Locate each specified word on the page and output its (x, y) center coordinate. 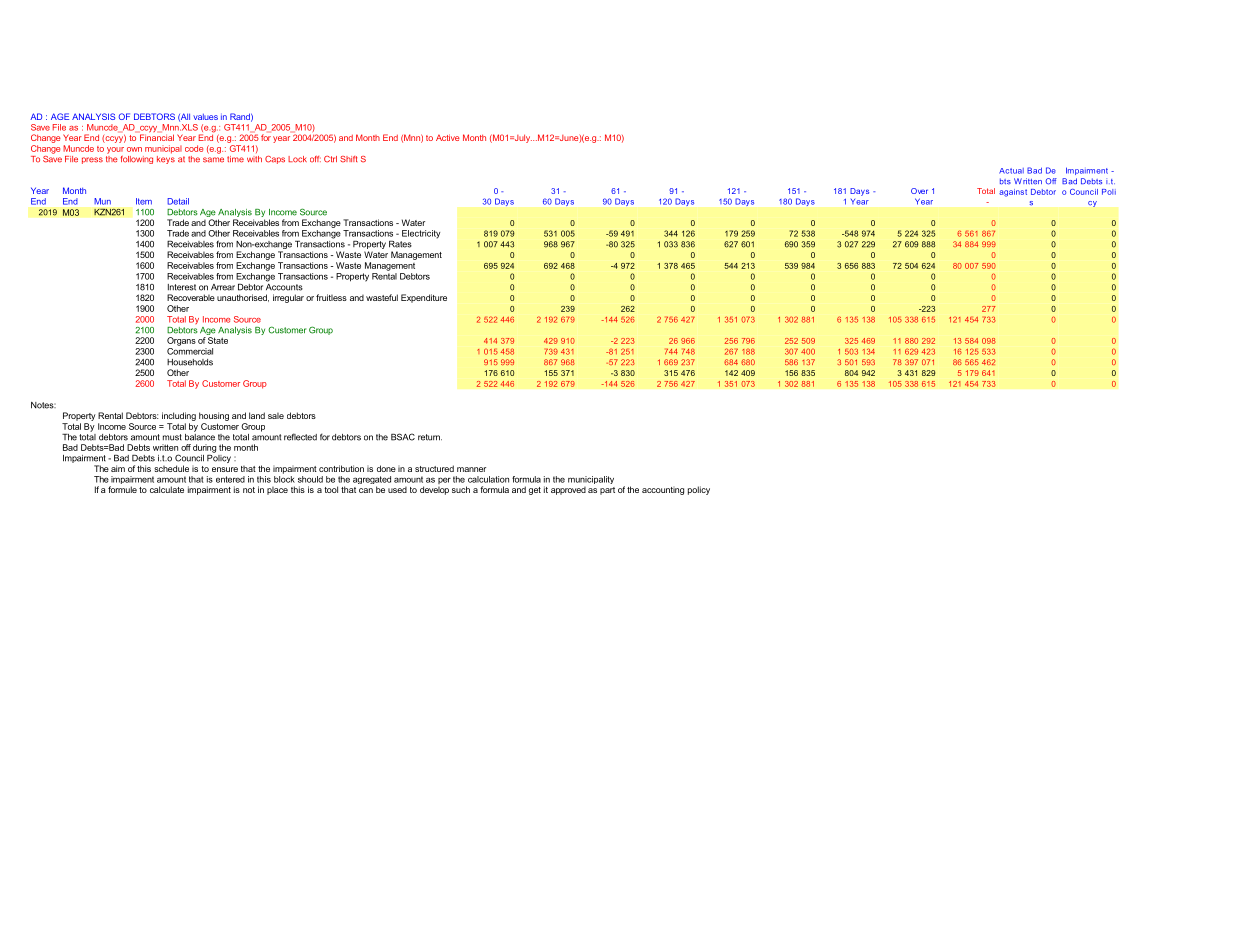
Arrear (223, 287)
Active (448, 137)
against (1013, 193)
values (205, 117)
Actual (1011, 171)
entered (230, 479)
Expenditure (424, 298)
